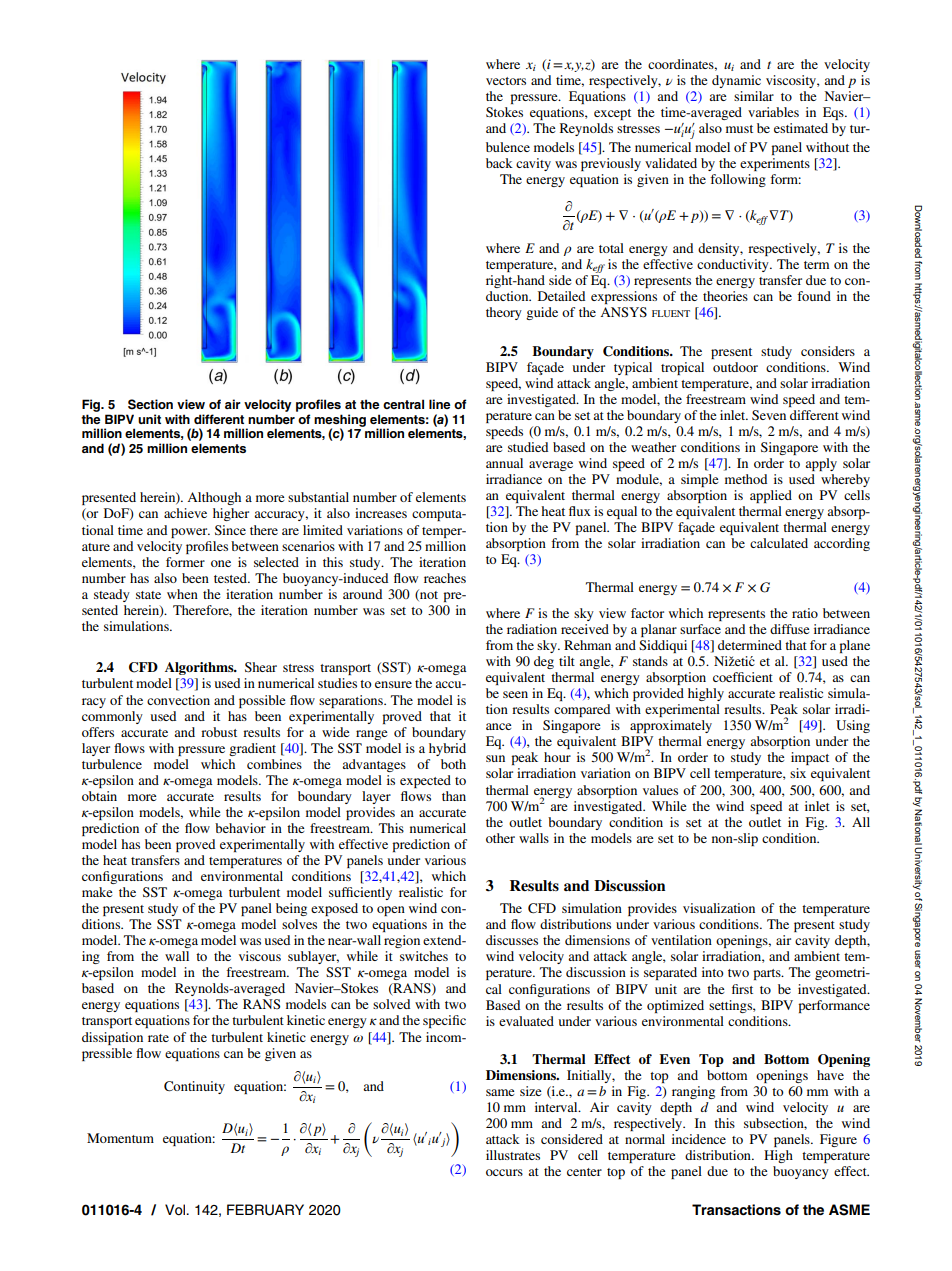 The image size is (952, 1271). I want to click on viscous, so click(260, 956).
